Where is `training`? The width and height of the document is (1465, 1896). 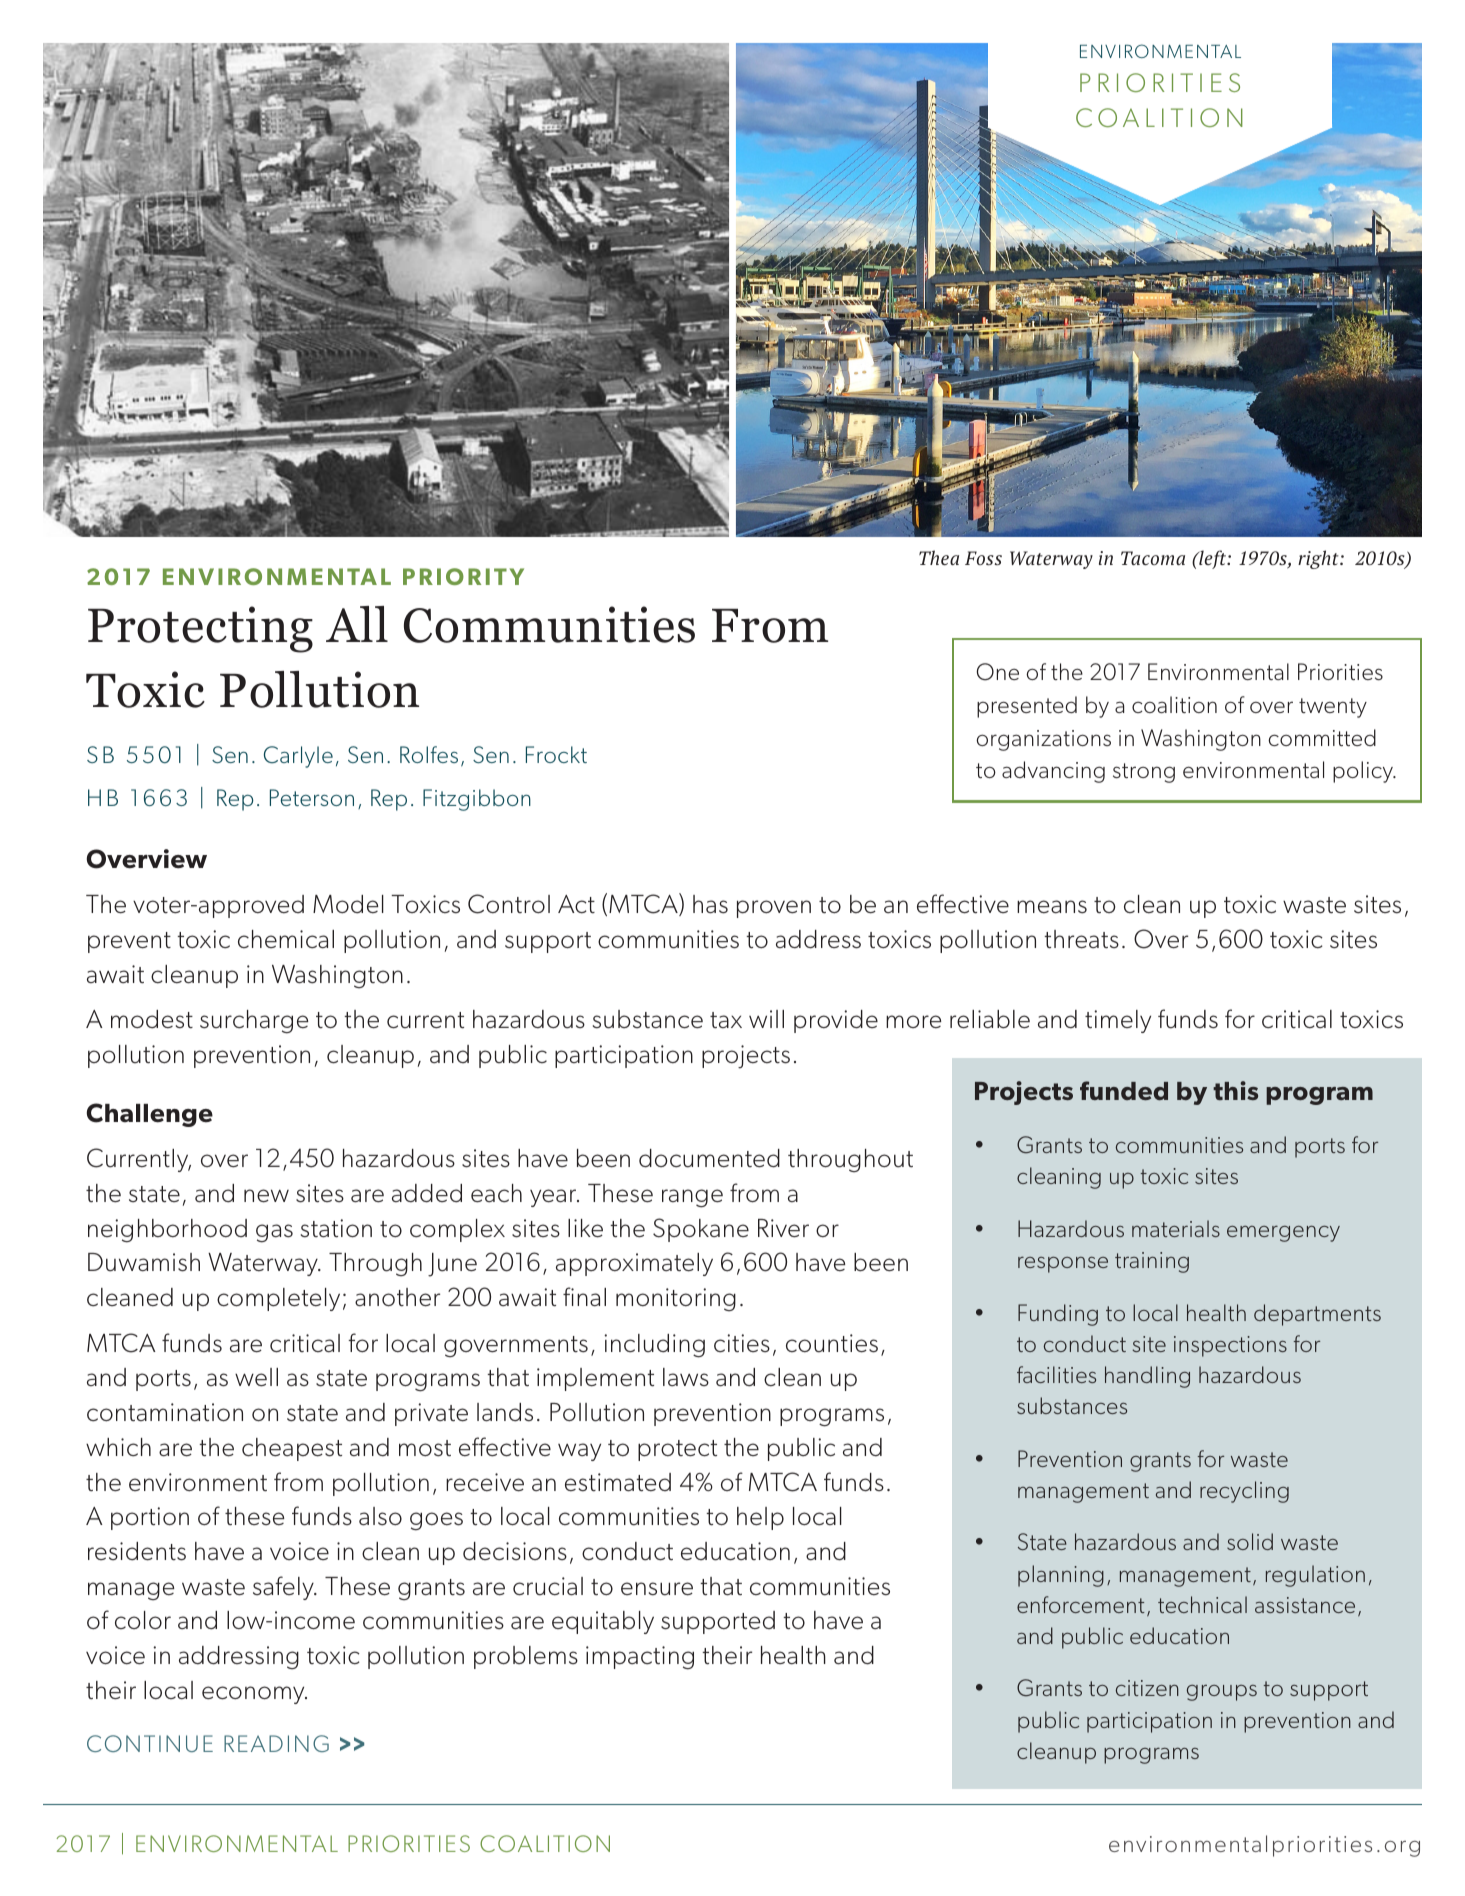
training is located at coordinates (1152, 1262).
